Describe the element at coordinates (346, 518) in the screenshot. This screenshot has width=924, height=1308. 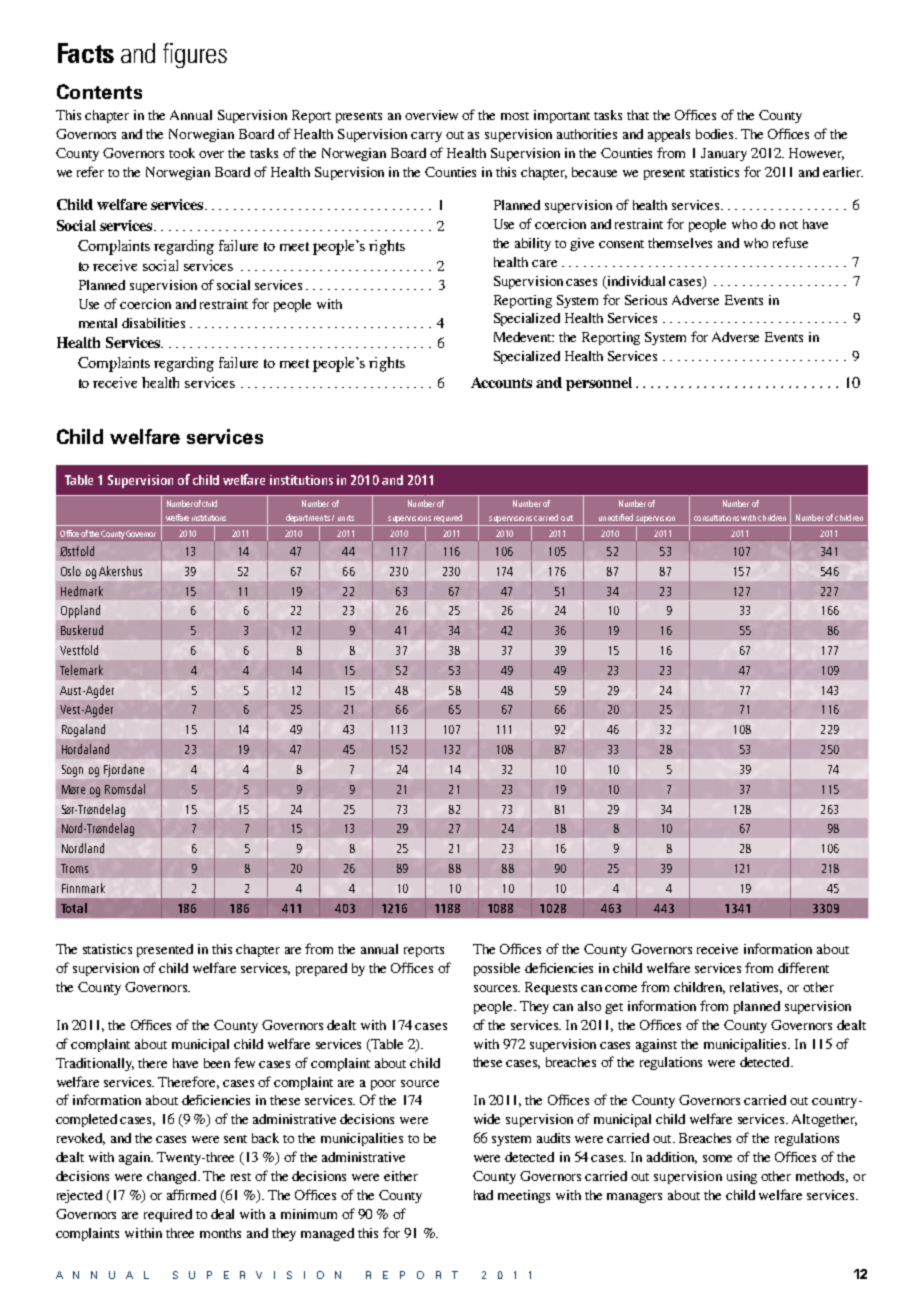
I see `units` at that location.
